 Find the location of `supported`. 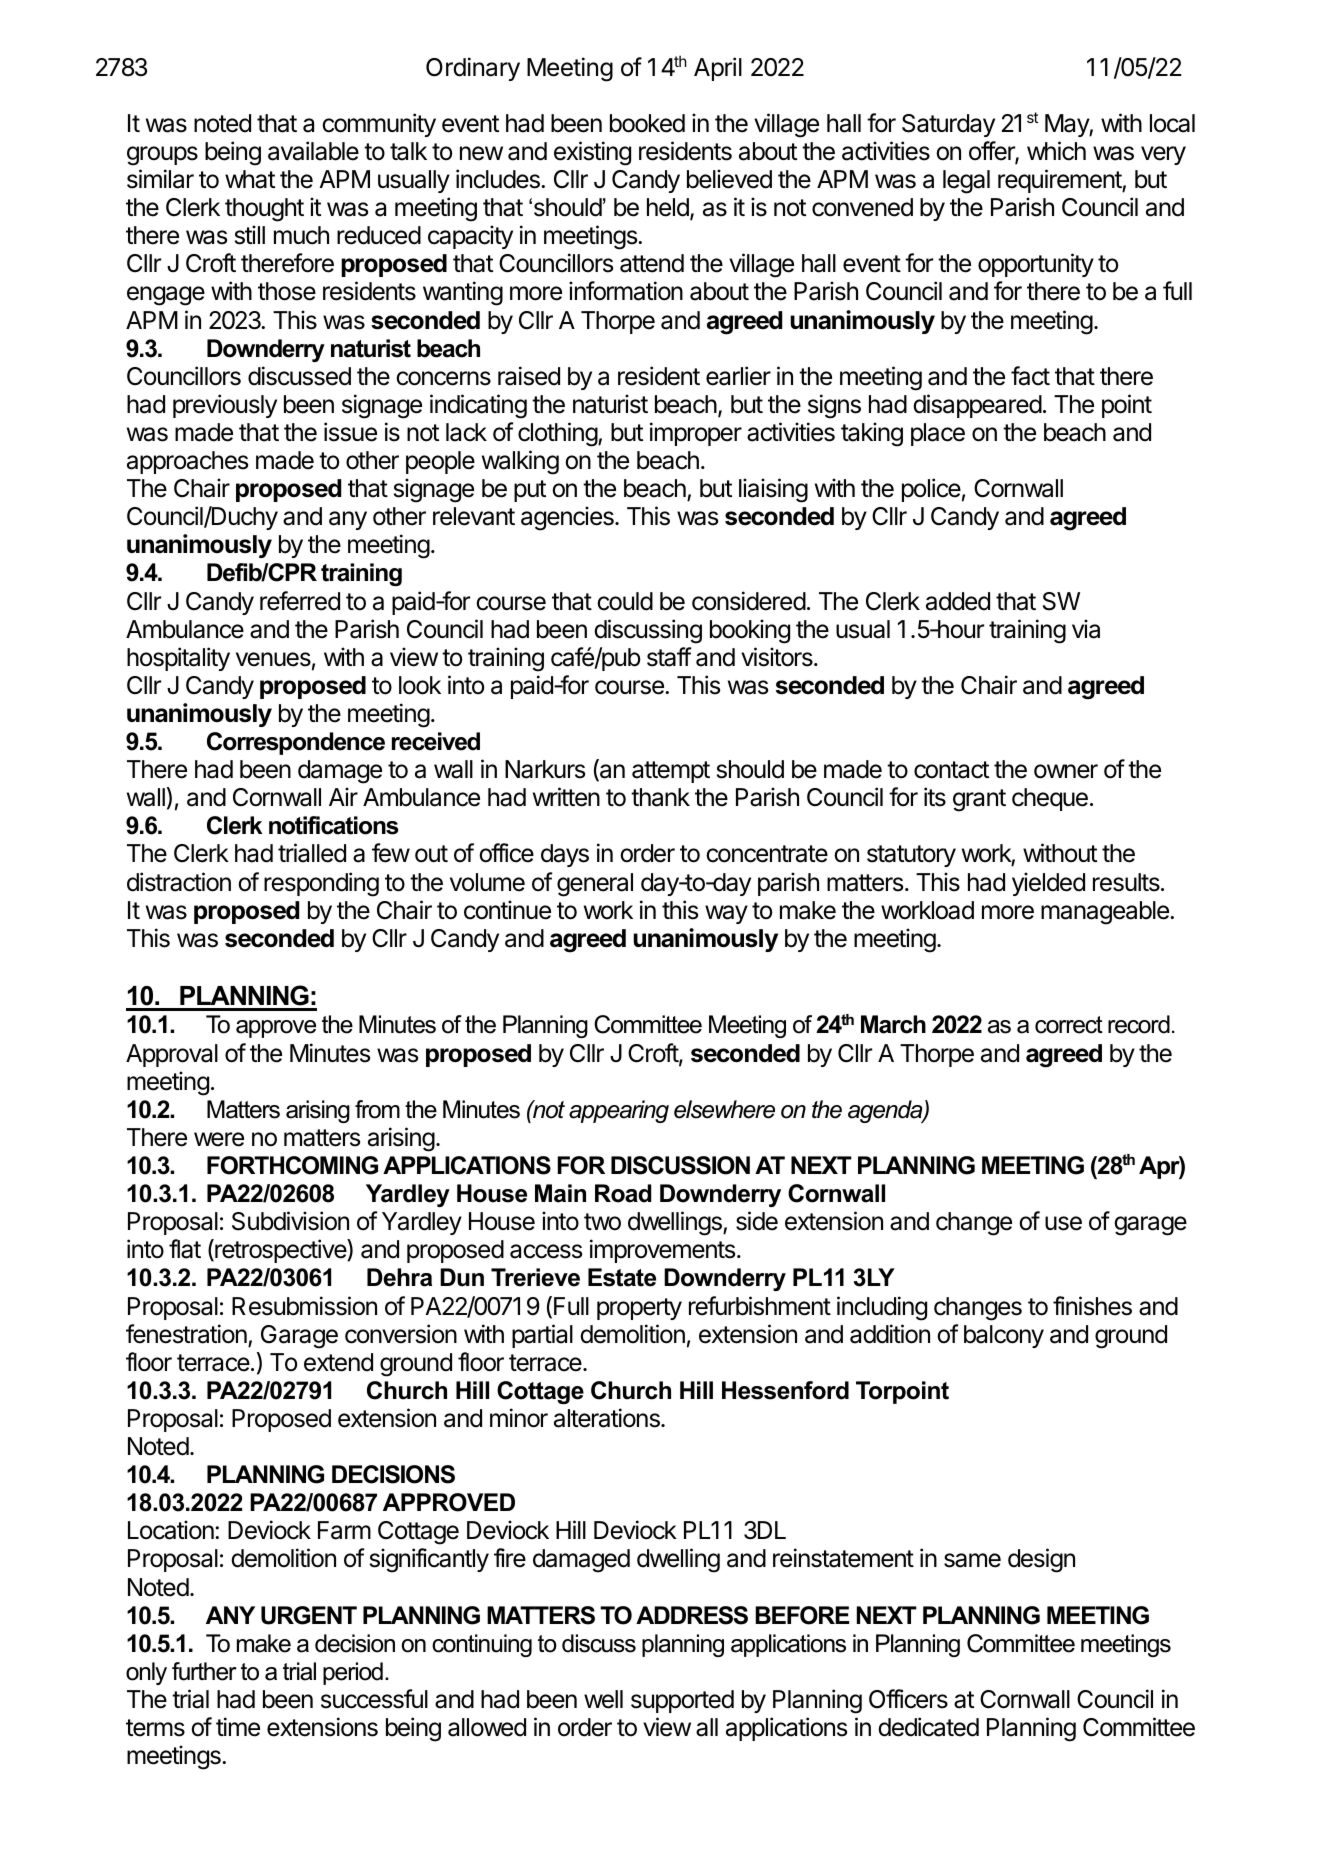

supported is located at coordinates (682, 1701).
